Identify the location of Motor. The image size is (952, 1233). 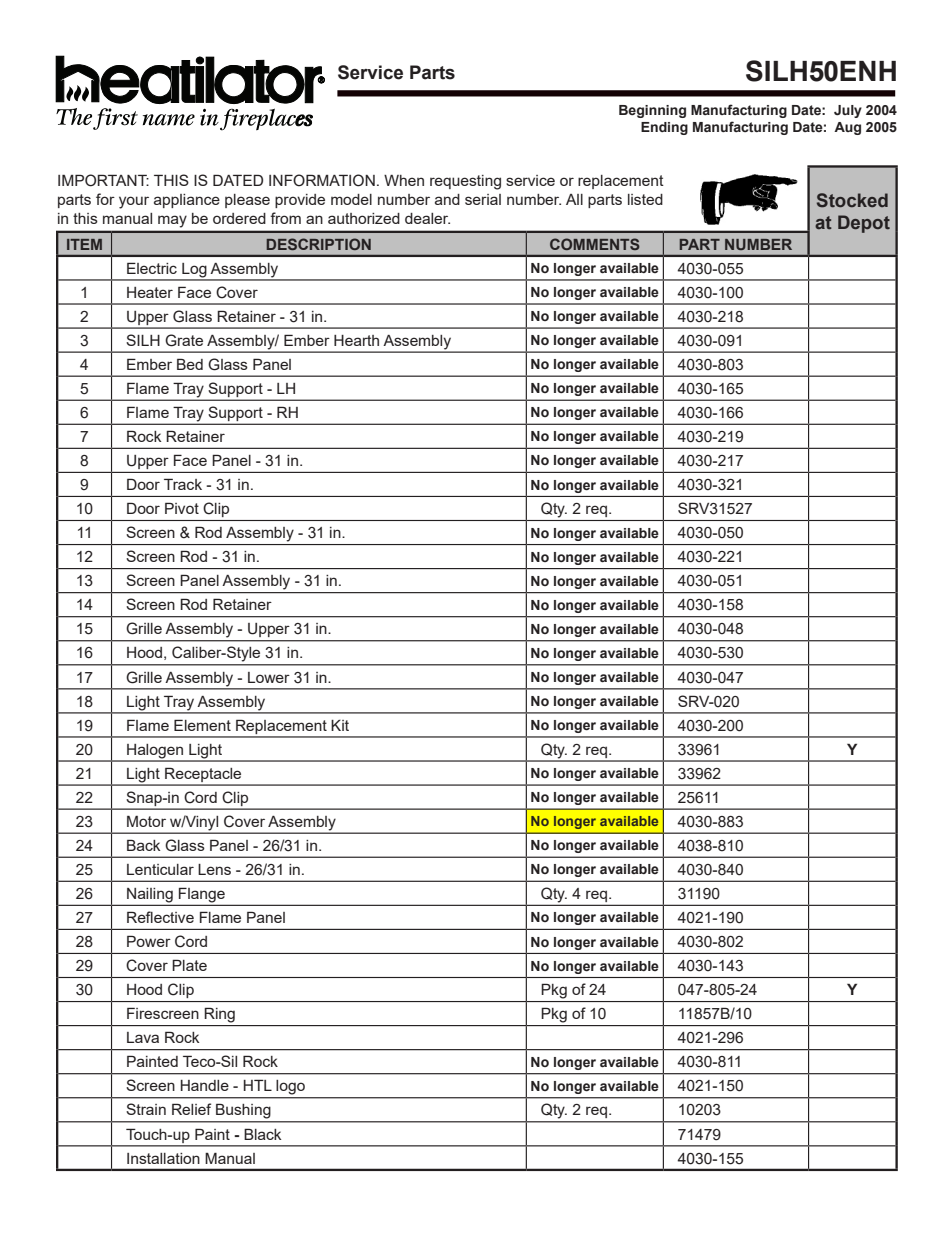
(146, 821).
